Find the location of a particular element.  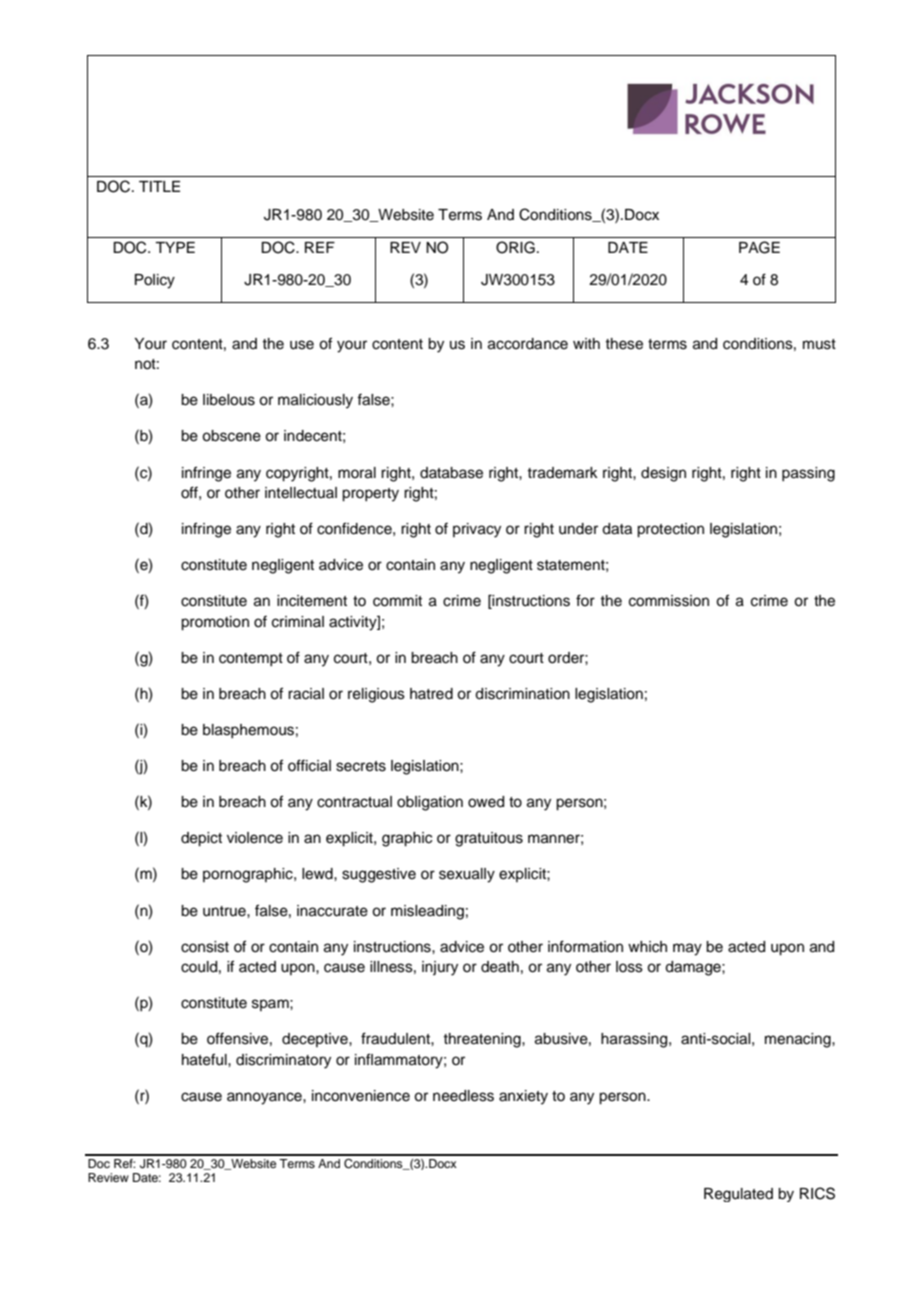

ORIG is located at coordinates (515, 247).
